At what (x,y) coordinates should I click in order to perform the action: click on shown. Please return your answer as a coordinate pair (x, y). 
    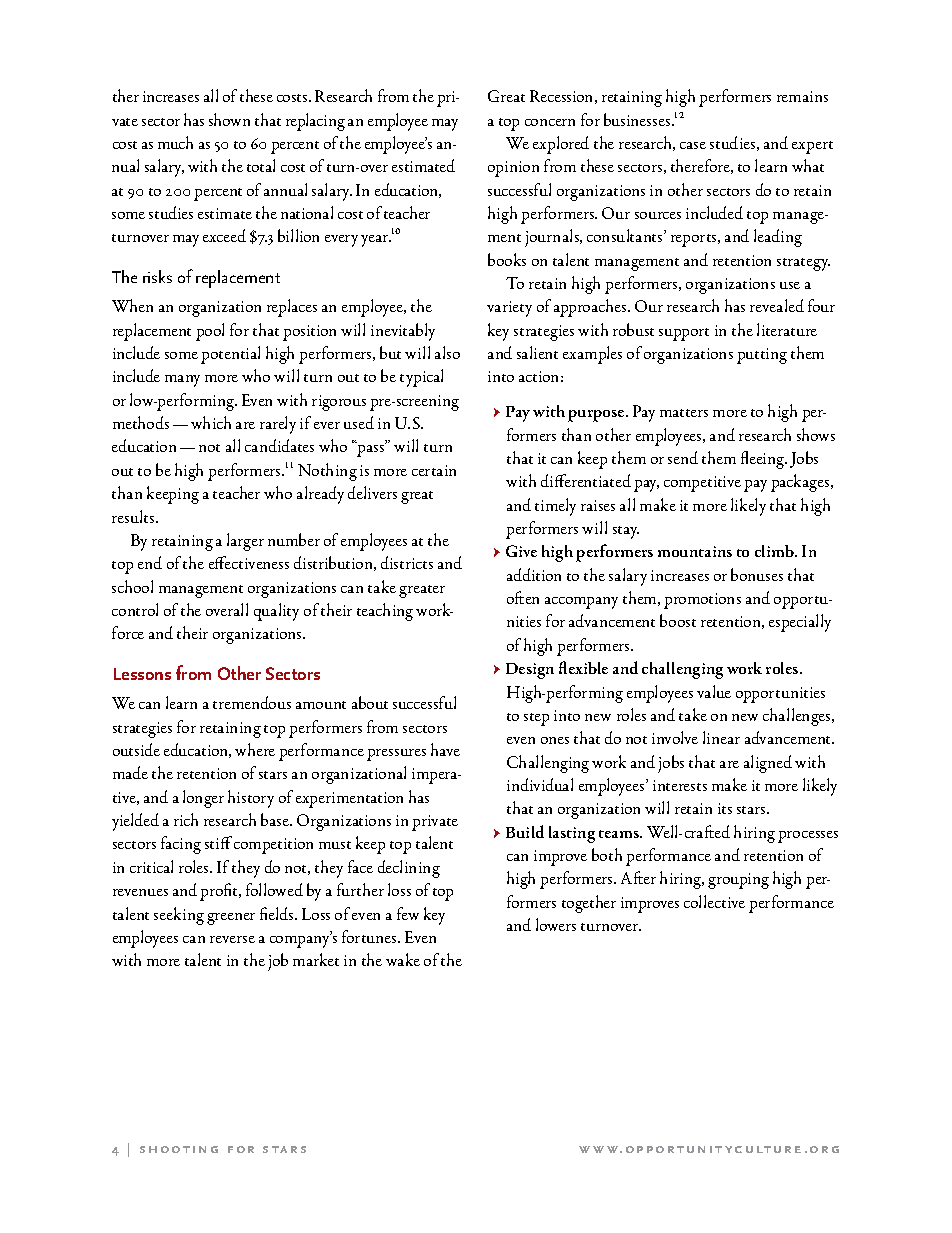
    Looking at the image, I should click on (229, 119).
